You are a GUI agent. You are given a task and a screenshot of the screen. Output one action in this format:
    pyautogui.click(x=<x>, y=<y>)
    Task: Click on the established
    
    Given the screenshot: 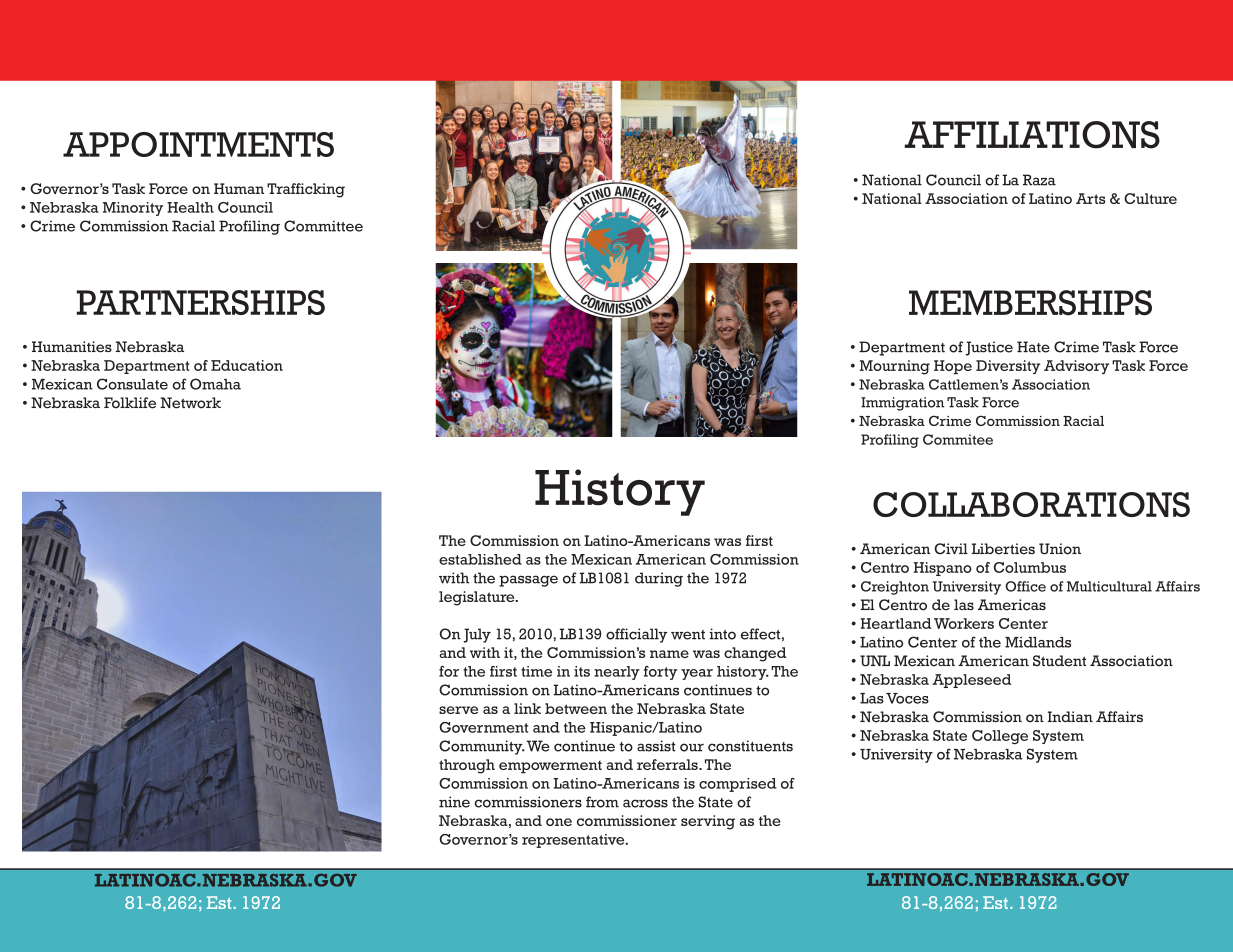 What is the action you would take?
    pyautogui.click(x=480, y=559)
